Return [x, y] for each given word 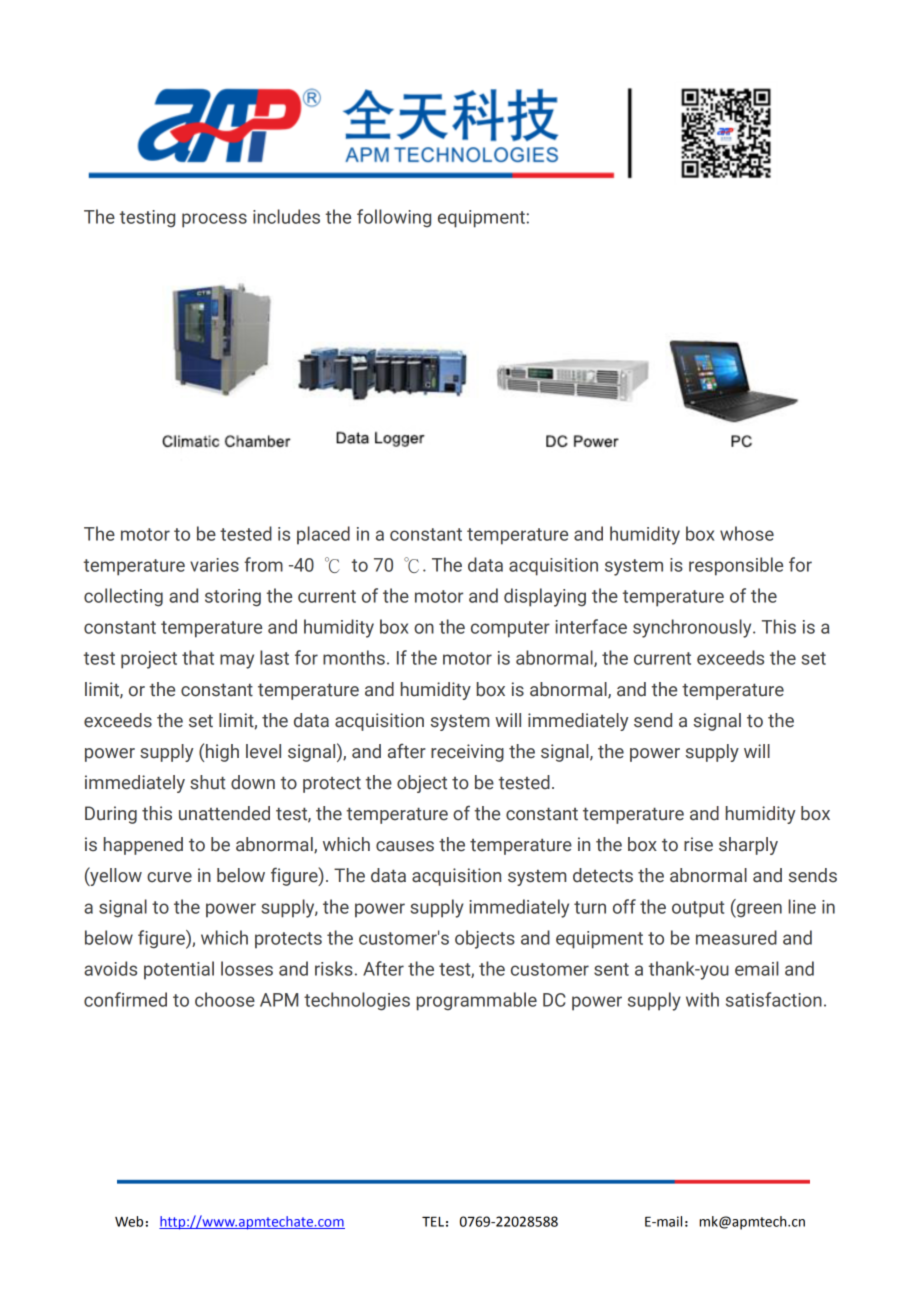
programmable [477, 1001]
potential [179, 970]
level [263, 751]
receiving [467, 753]
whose [747, 533]
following [394, 218]
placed [323, 535]
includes [286, 216]
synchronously [693, 628]
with [702, 999]
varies [214, 565]
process [214, 220]
